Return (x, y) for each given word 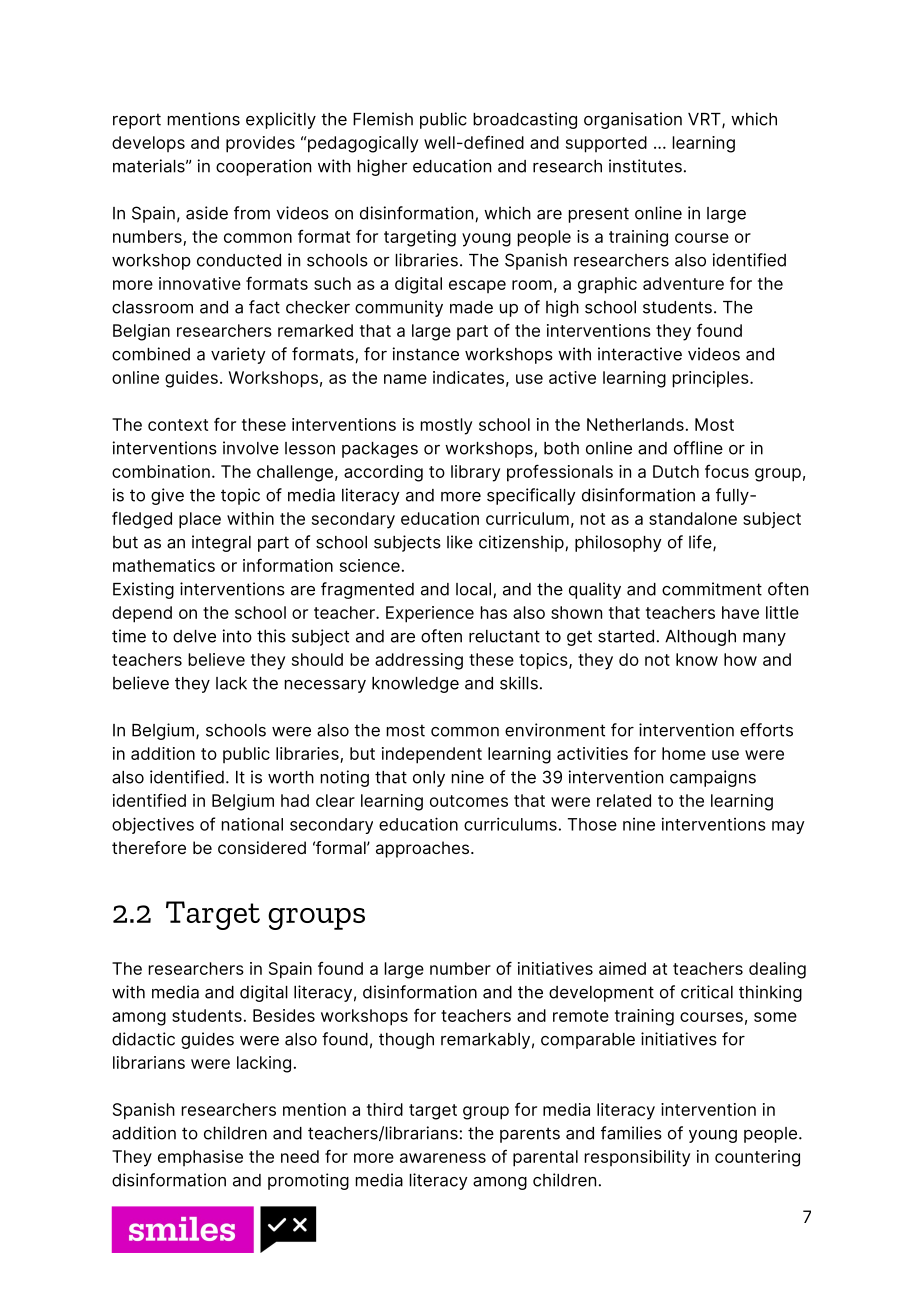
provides (260, 144)
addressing (419, 661)
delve (194, 636)
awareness (443, 1158)
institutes (645, 166)
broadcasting (525, 120)
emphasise (200, 1158)
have (740, 612)
